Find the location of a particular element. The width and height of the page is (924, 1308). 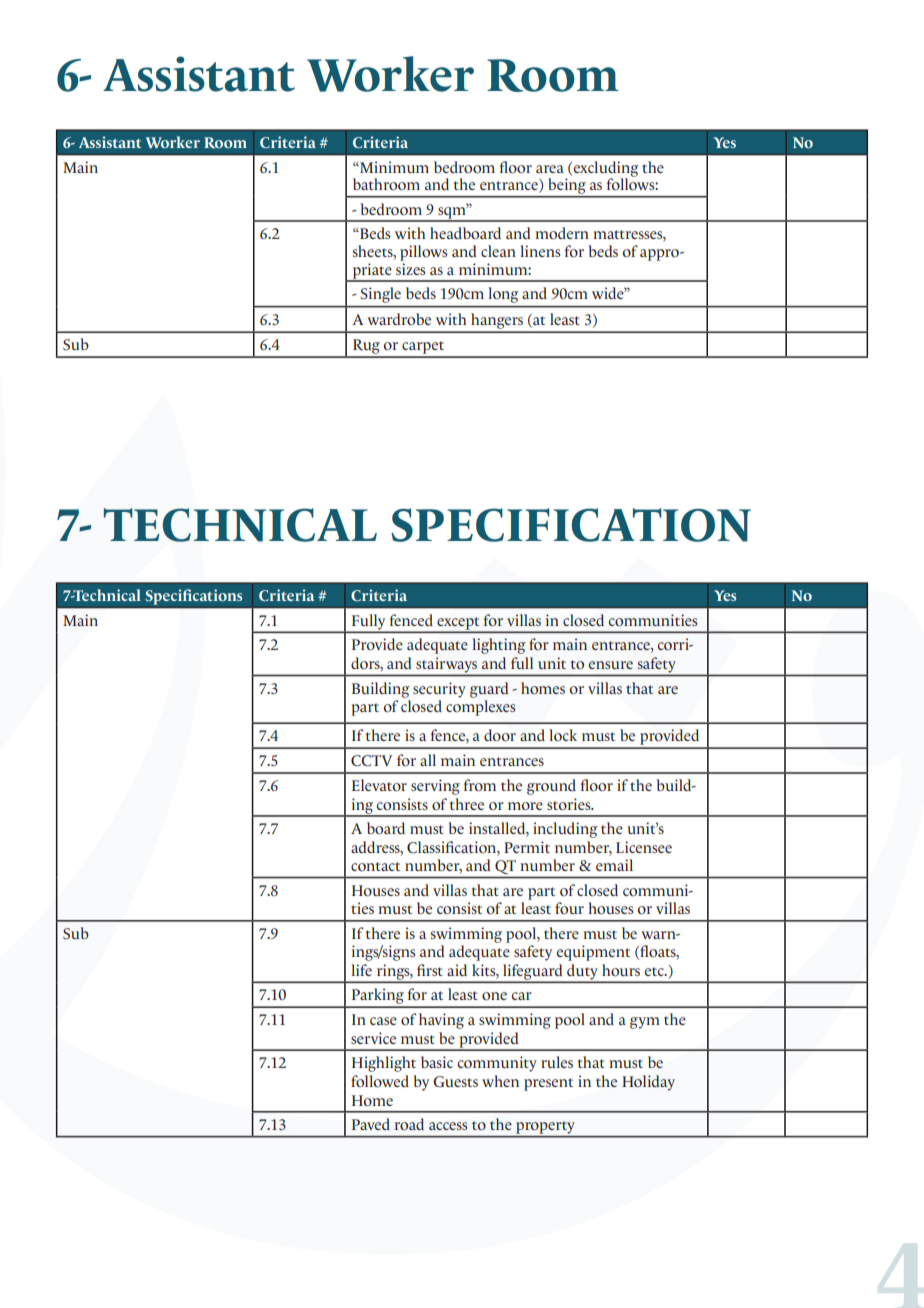

security is located at coordinates (439, 690).
